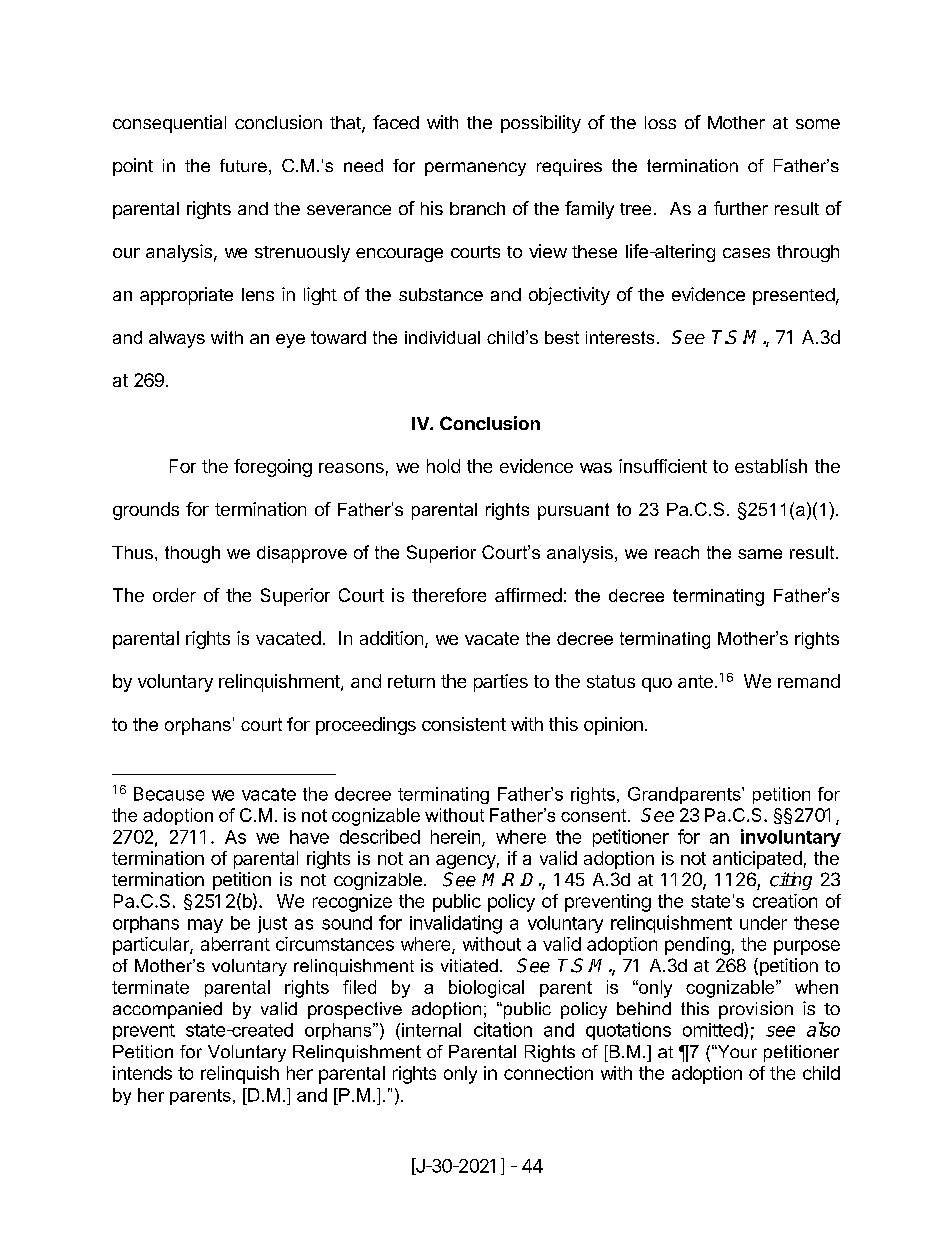 The image size is (952, 1233). What do you see at coordinates (243, 165) in the image?
I see `future` at bounding box center [243, 165].
